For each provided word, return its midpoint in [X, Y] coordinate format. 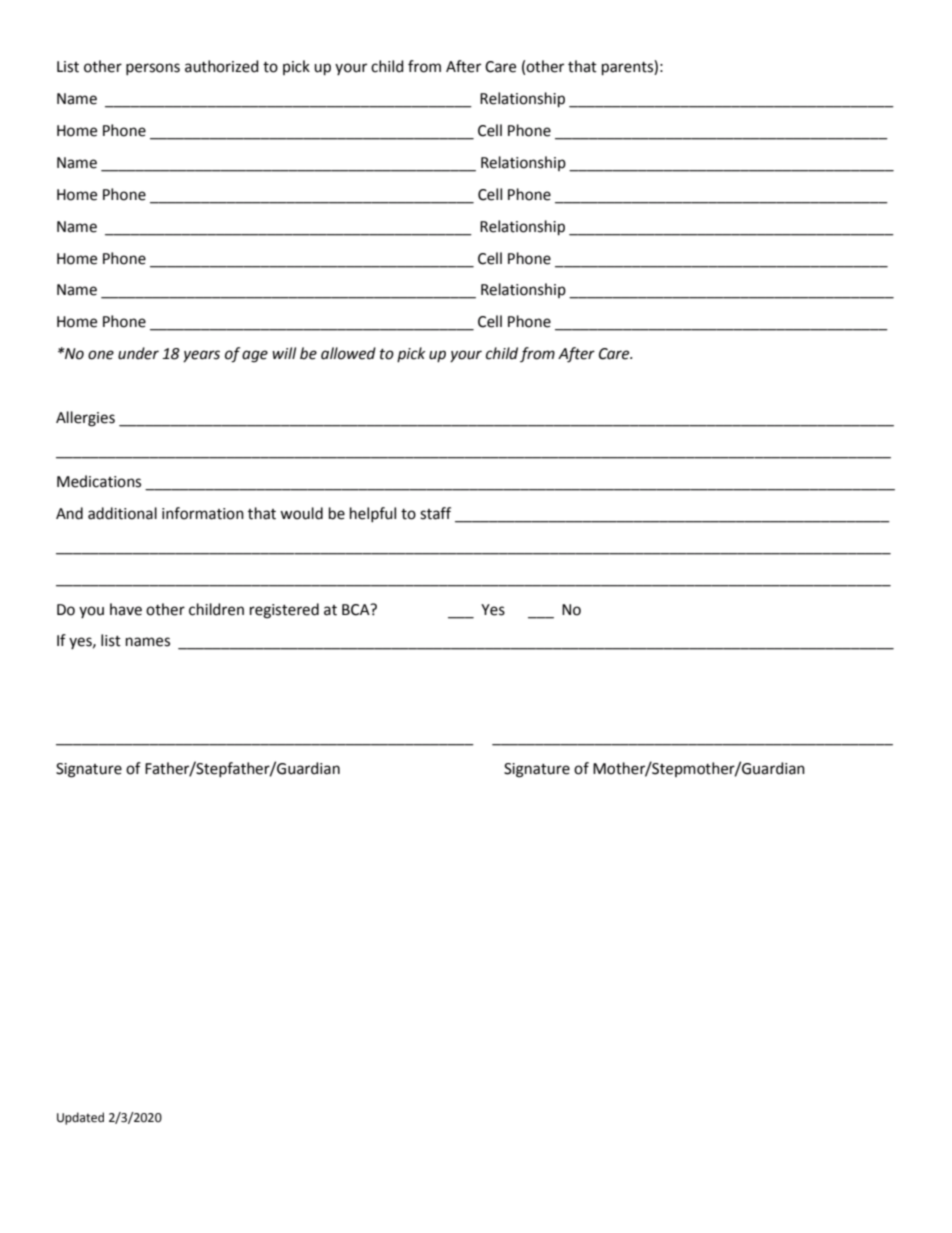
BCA [357, 610]
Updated [80, 1118]
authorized [222, 66]
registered [284, 611]
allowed [348, 353]
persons [153, 69]
